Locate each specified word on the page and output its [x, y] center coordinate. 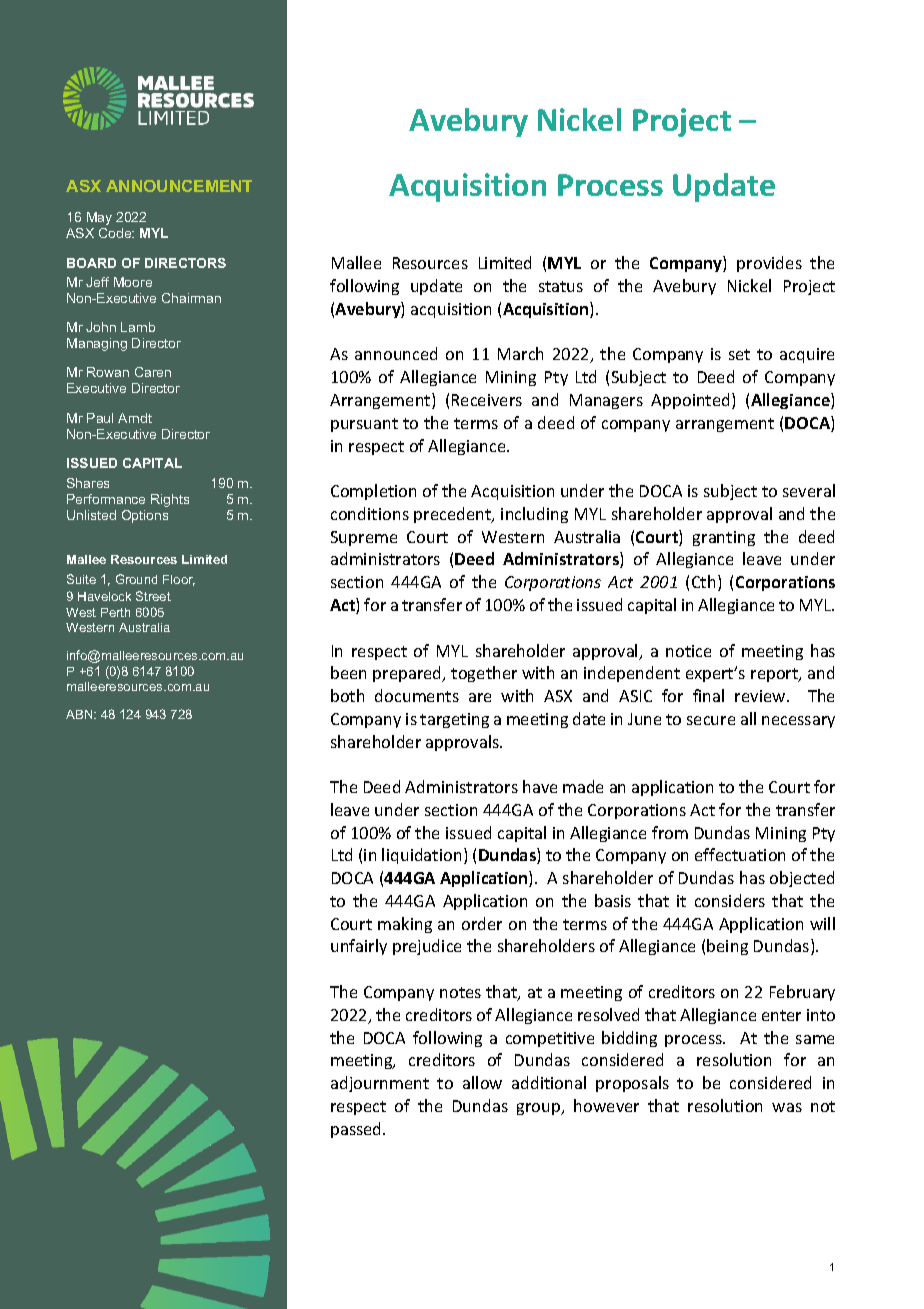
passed [357, 1130]
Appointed [690, 401]
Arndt [135, 418]
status [561, 286]
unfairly [359, 947]
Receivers [487, 400]
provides [769, 264]
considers [730, 900]
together [484, 674]
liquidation [421, 856]
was [787, 1107]
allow [482, 1082]
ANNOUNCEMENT [179, 186]
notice [688, 651]
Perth [115, 612]
